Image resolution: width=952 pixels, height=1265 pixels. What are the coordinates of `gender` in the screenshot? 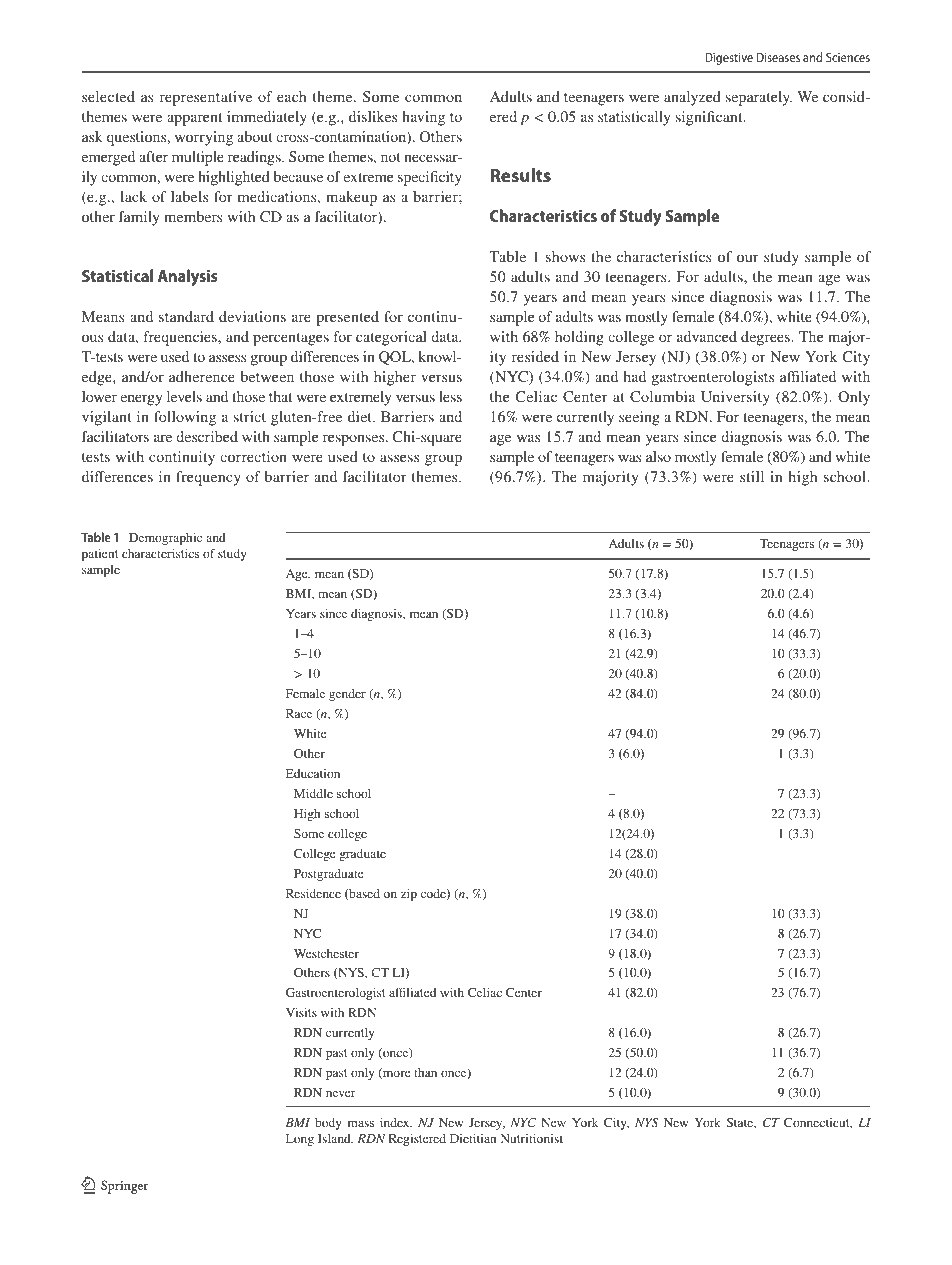 It's located at (347, 695).
